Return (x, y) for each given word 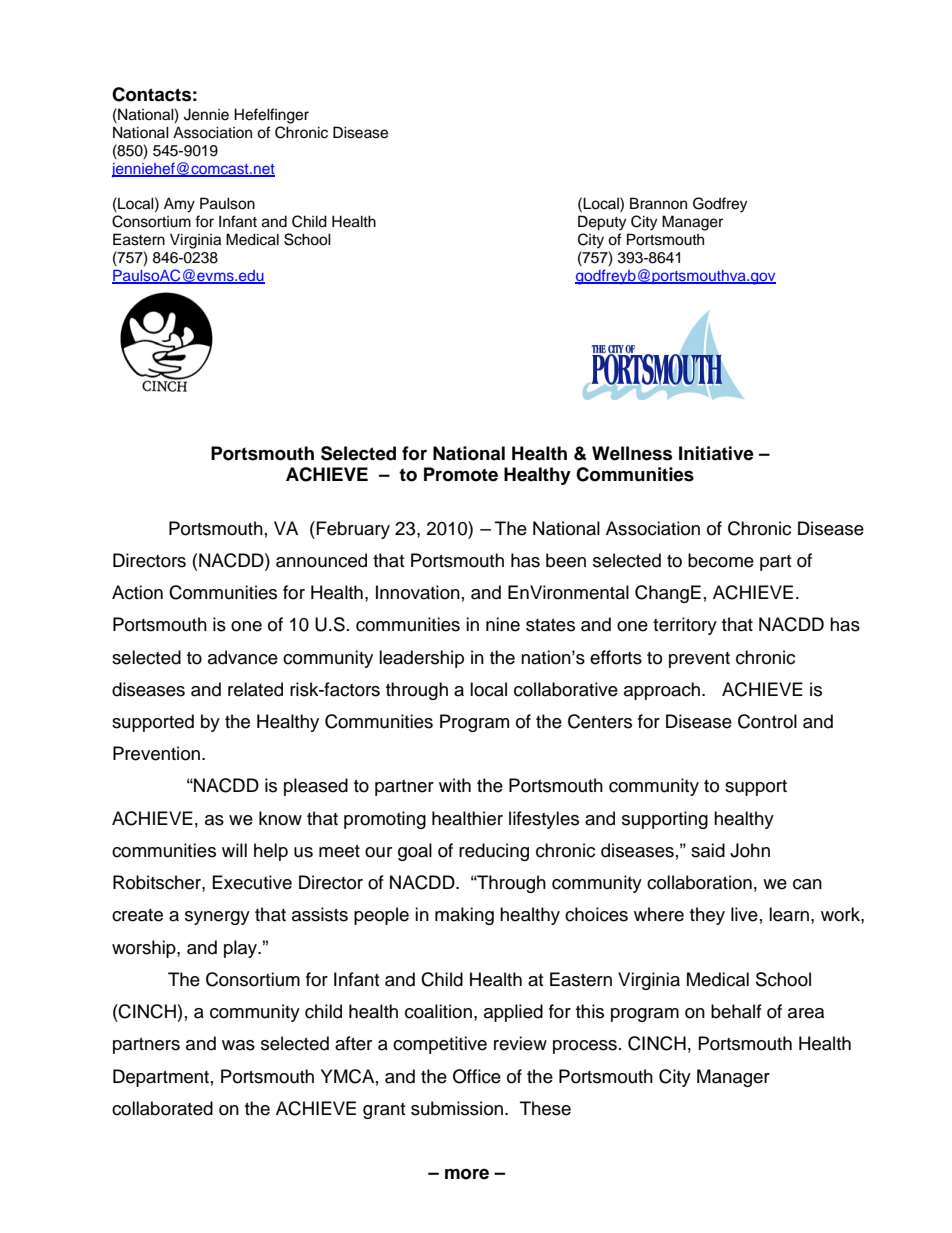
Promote (461, 474)
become (721, 560)
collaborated (162, 1108)
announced (321, 560)
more (467, 1174)
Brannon (658, 203)
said (708, 850)
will (234, 850)
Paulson (227, 203)
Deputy (602, 223)
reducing (494, 852)
